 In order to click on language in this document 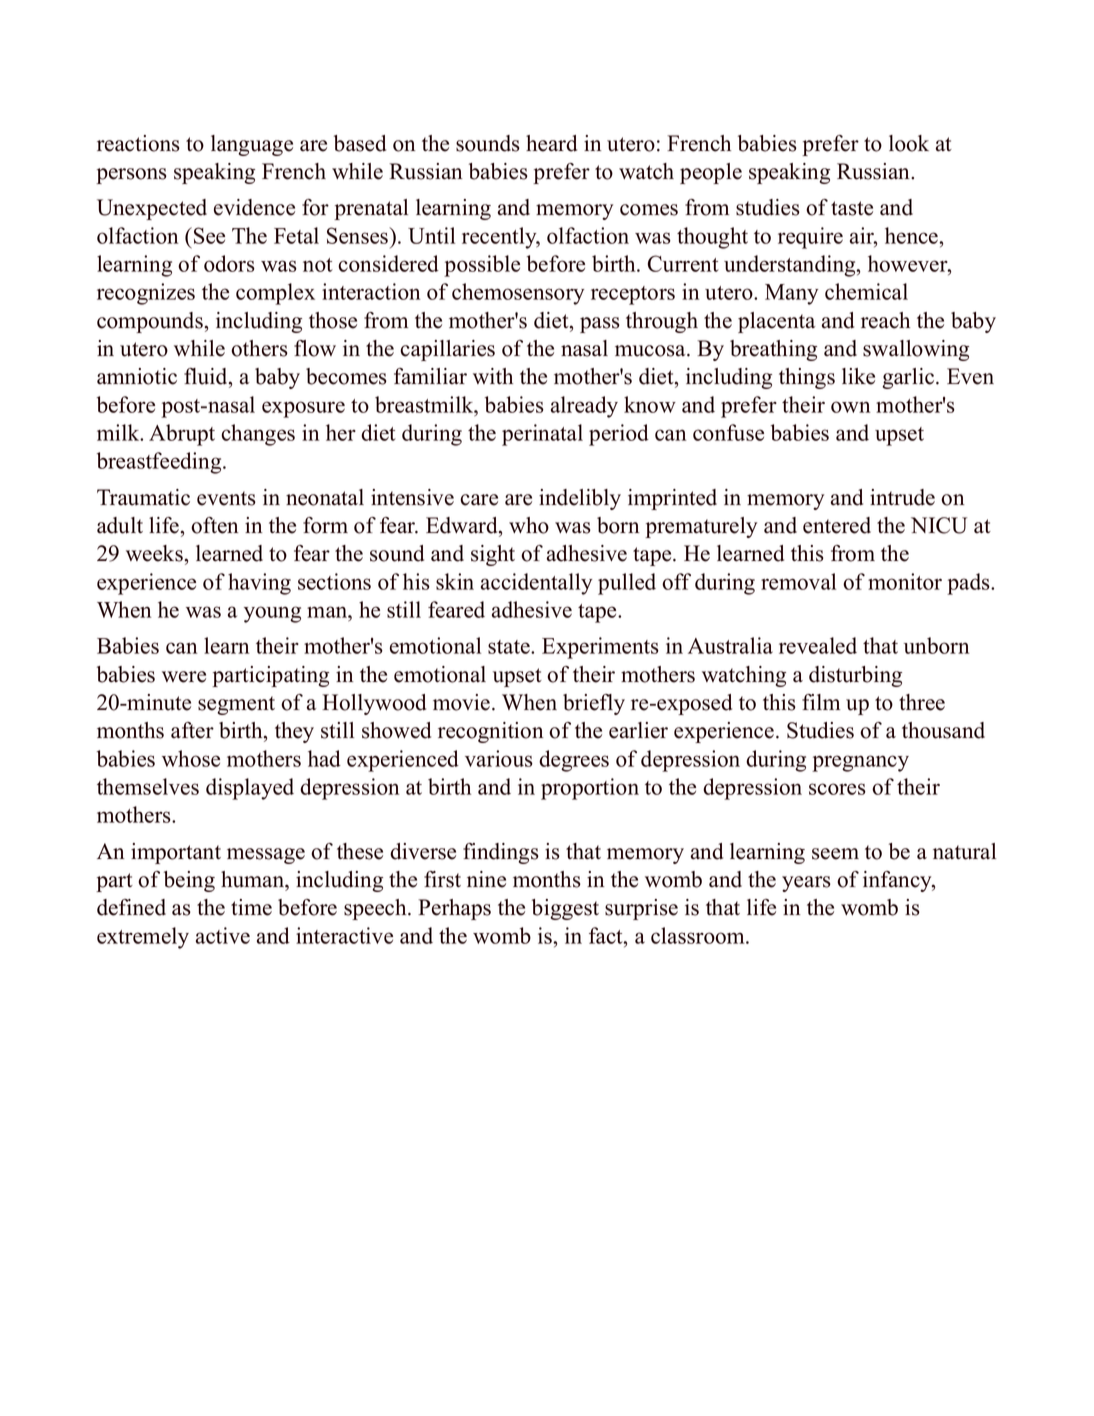, I will do `click(252, 145)`.
